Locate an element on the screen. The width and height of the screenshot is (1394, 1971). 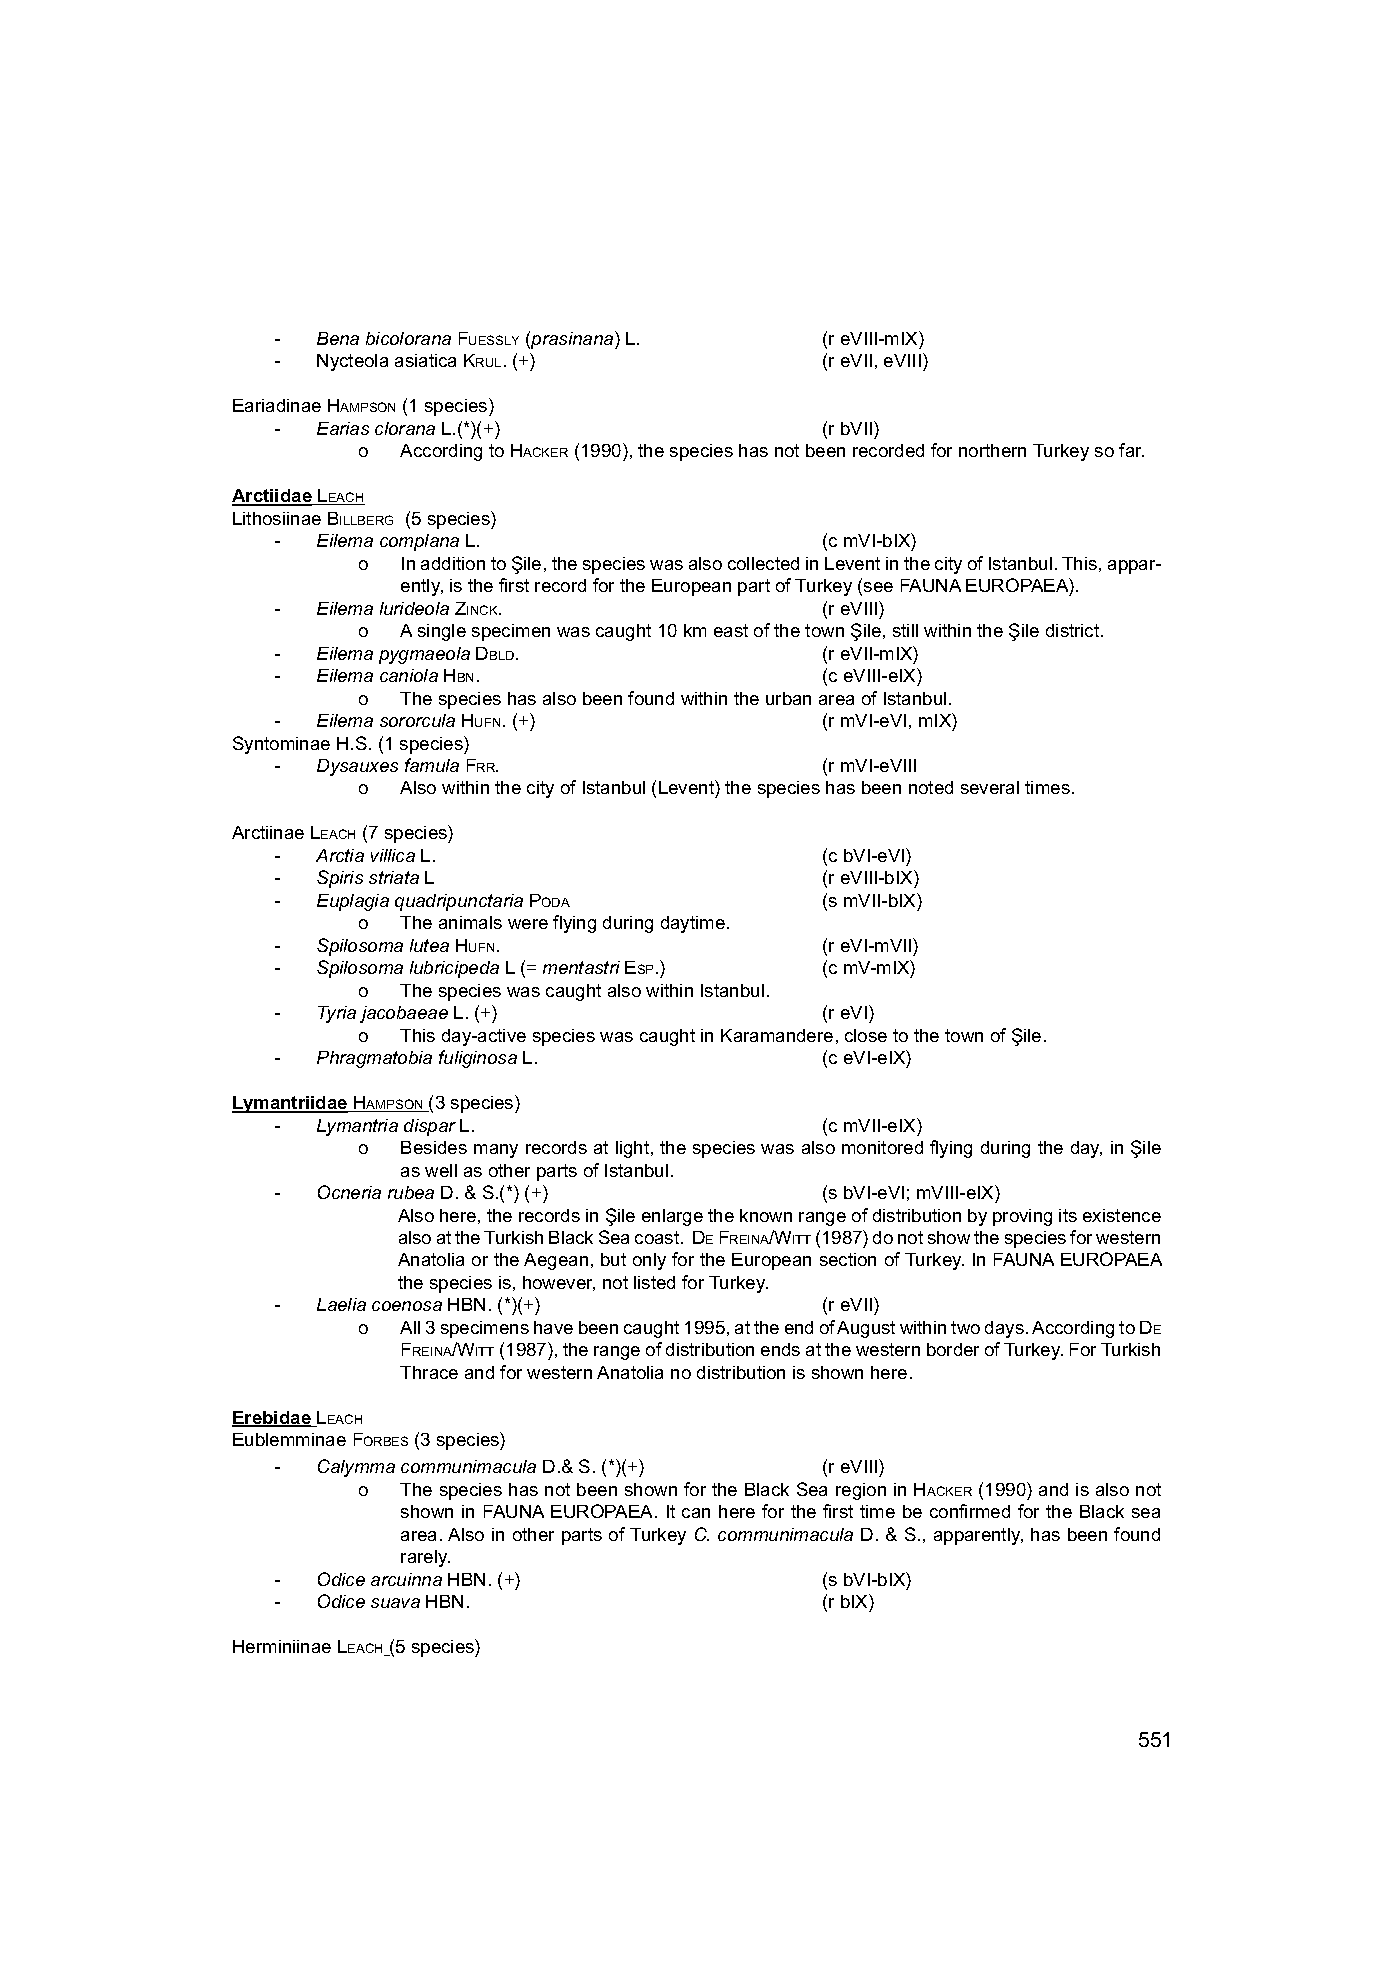
collected is located at coordinates (763, 563).
